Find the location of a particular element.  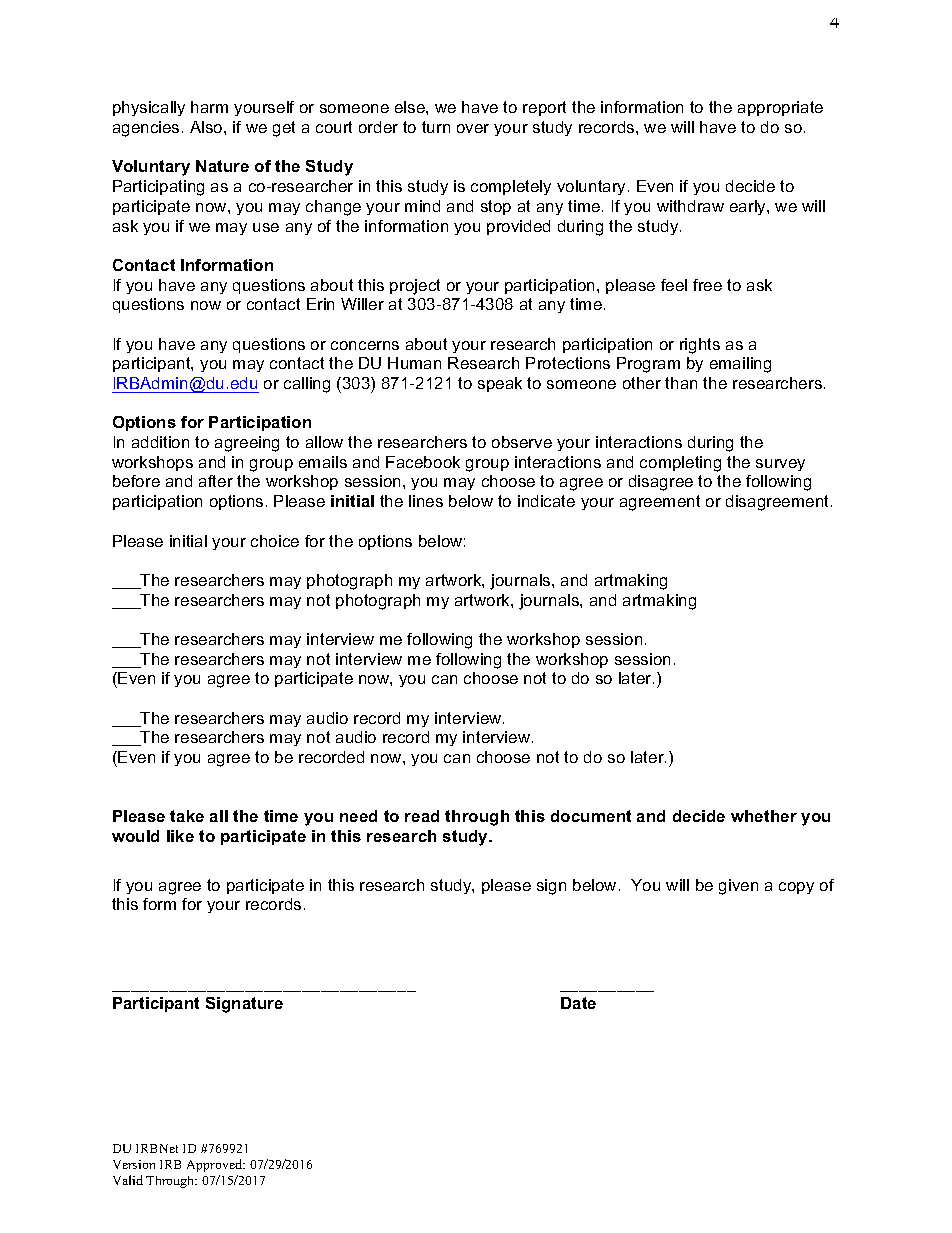

whether is located at coordinates (764, 816).
